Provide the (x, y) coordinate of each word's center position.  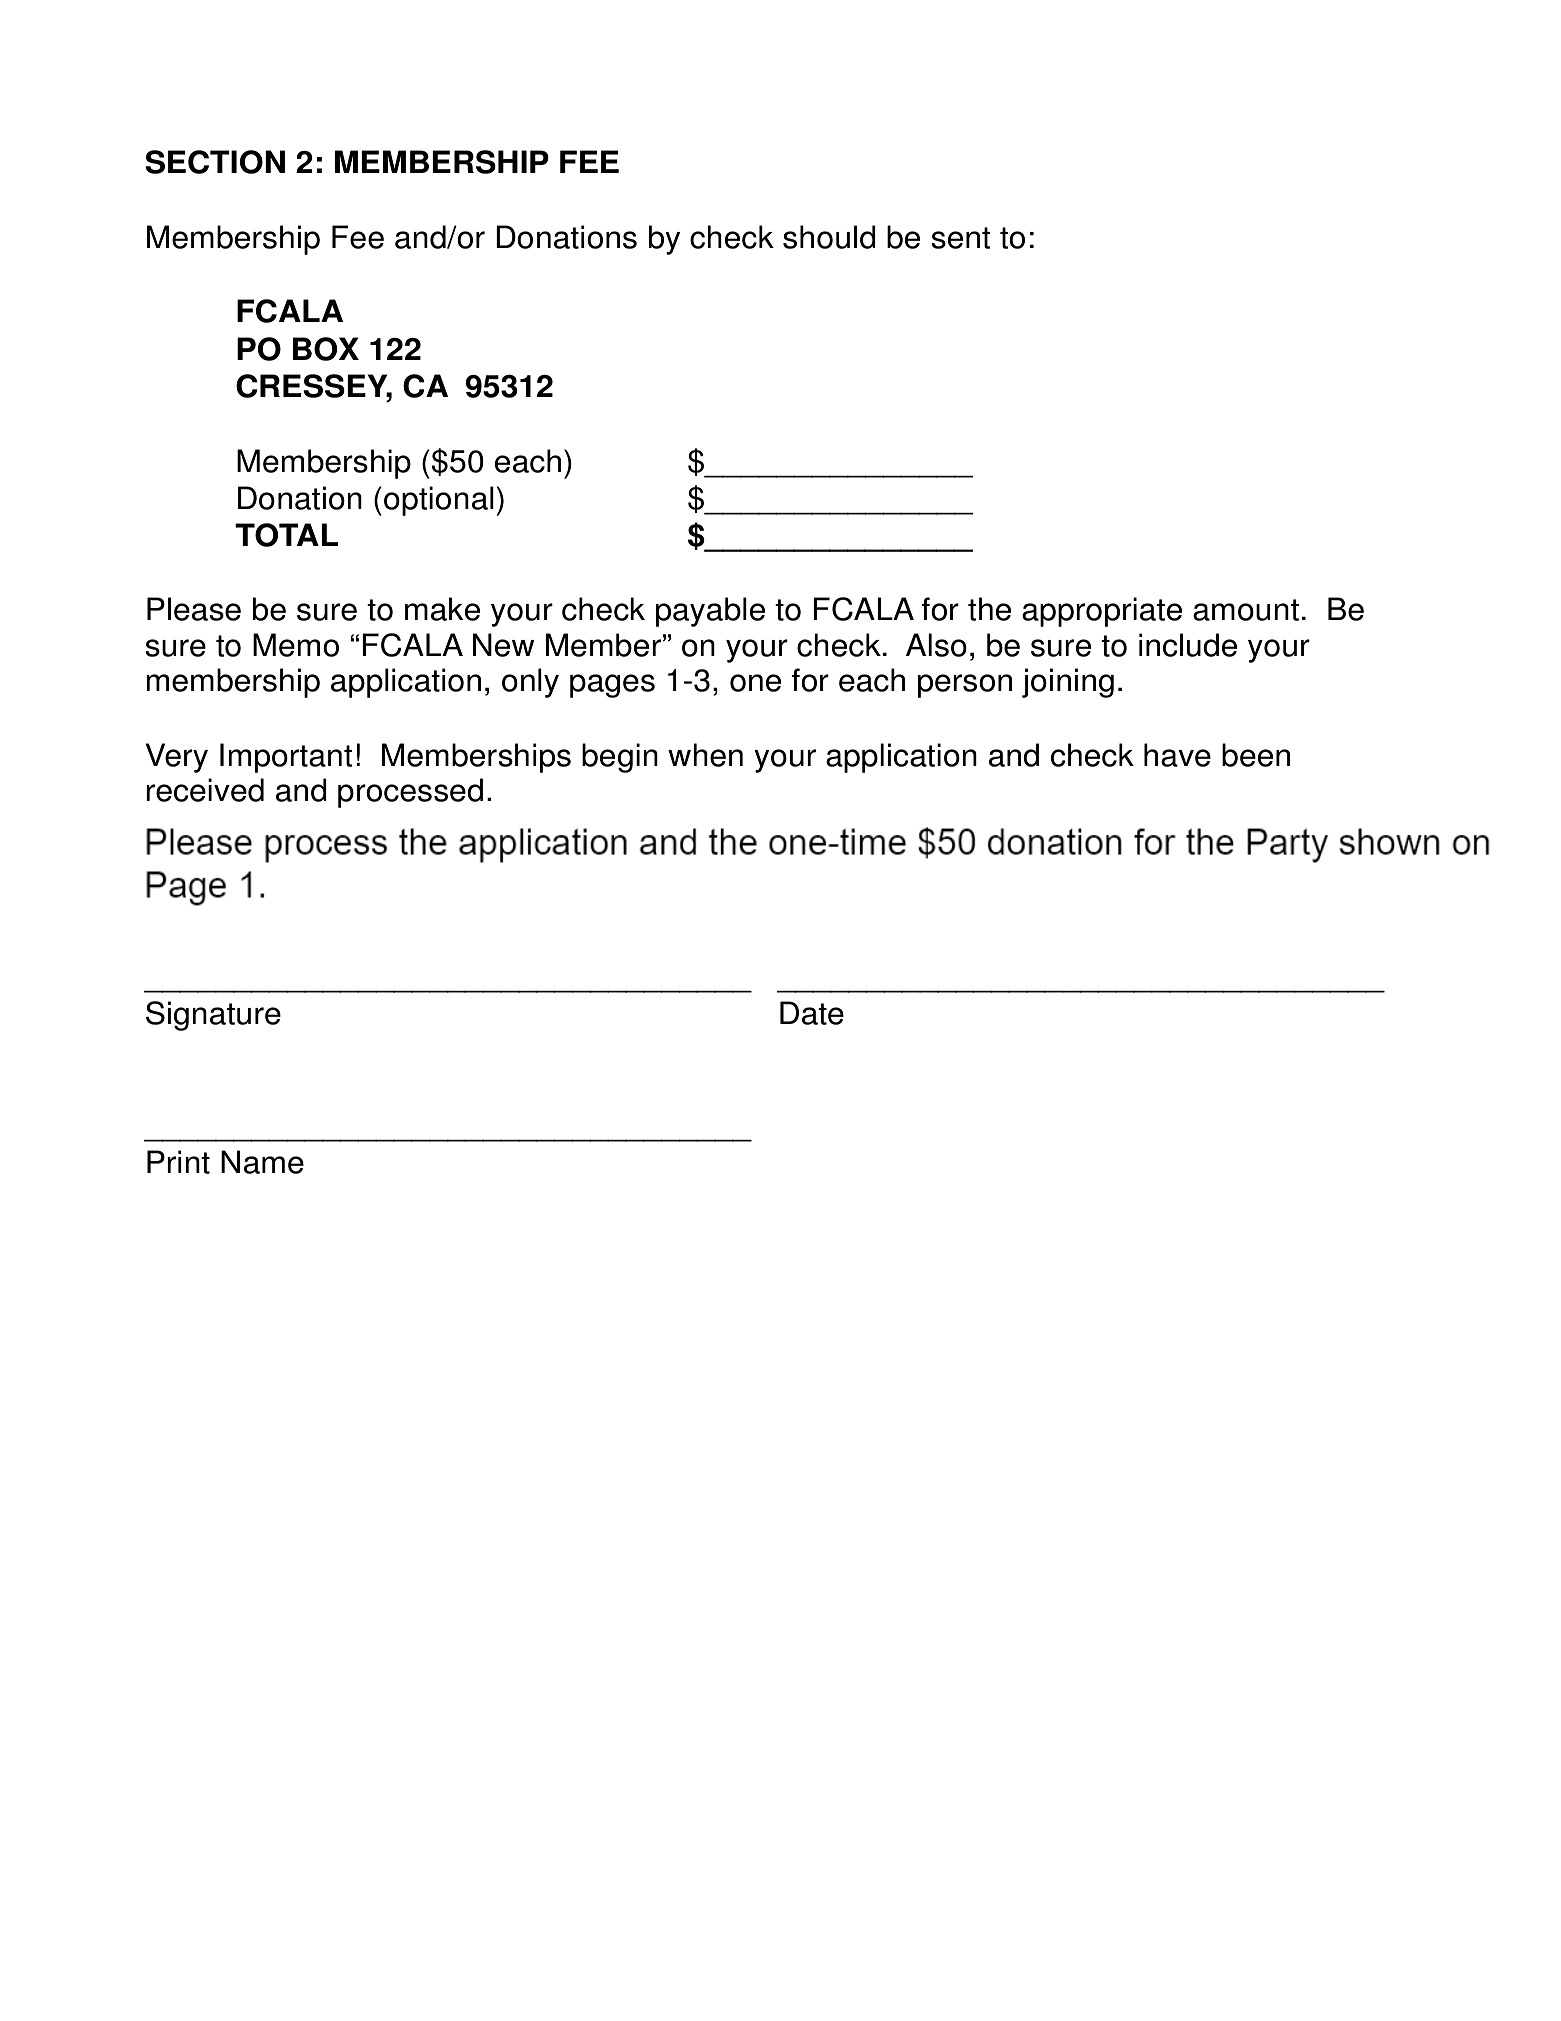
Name (262, 1162)
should (829, 237)
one (755, 683)
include (1188, 645)
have (1177, 755)
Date (812, 1013)
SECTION (215, 162)
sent (961, 238)
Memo (296, 645)
